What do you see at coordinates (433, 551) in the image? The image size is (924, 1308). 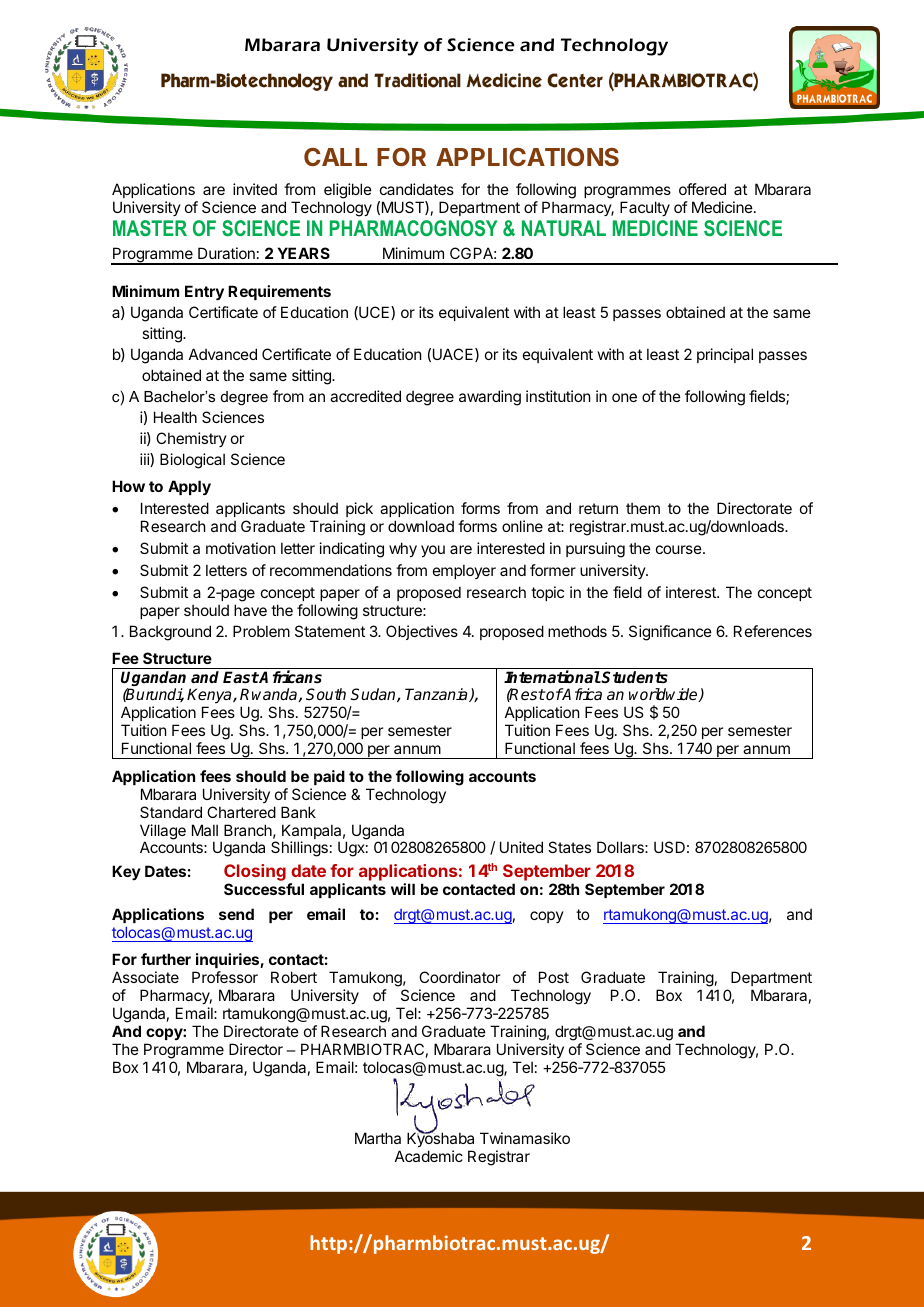 I see `you` at bounding box center [433, 551].
